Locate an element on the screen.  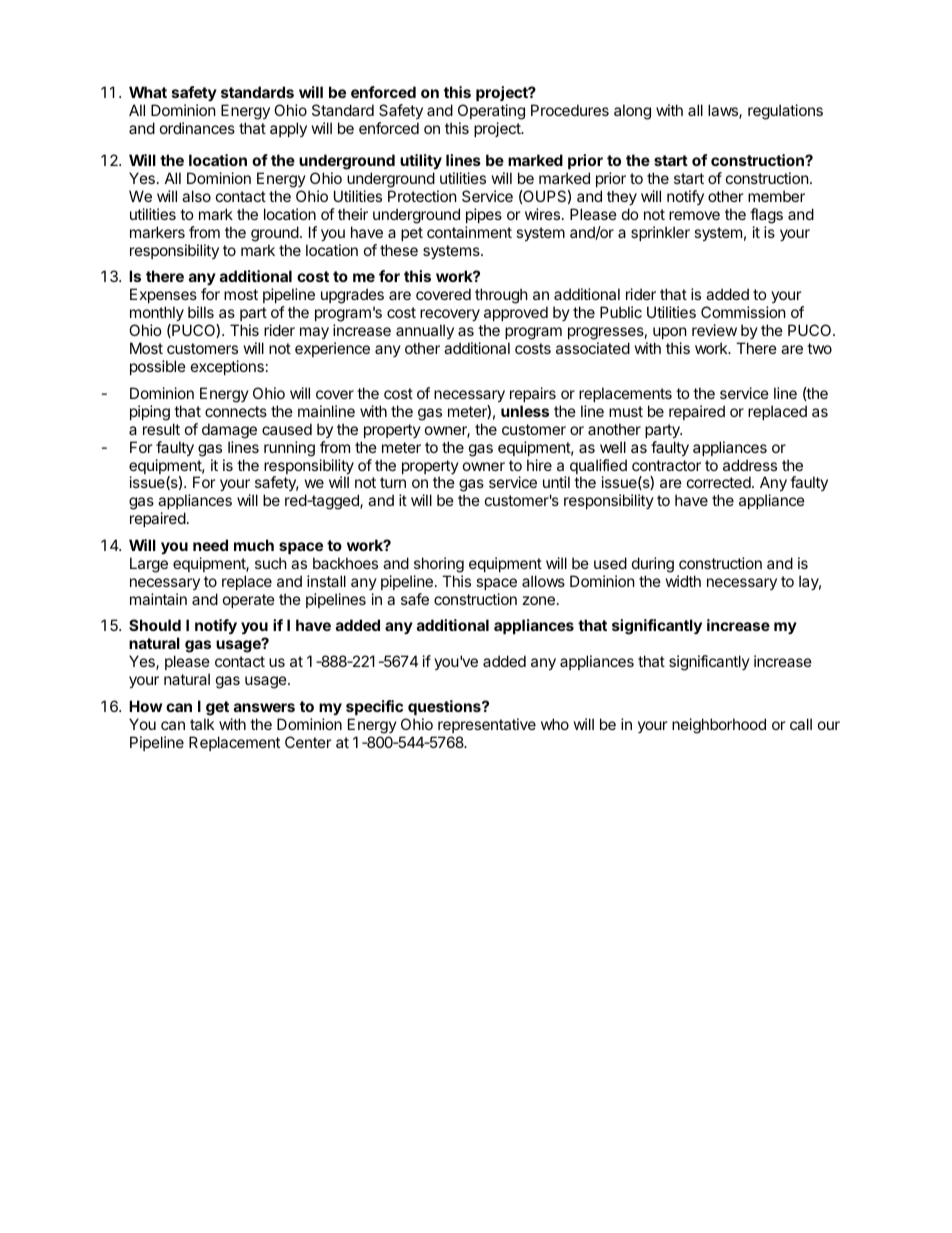
talk is located at coordinates (202, 724).
